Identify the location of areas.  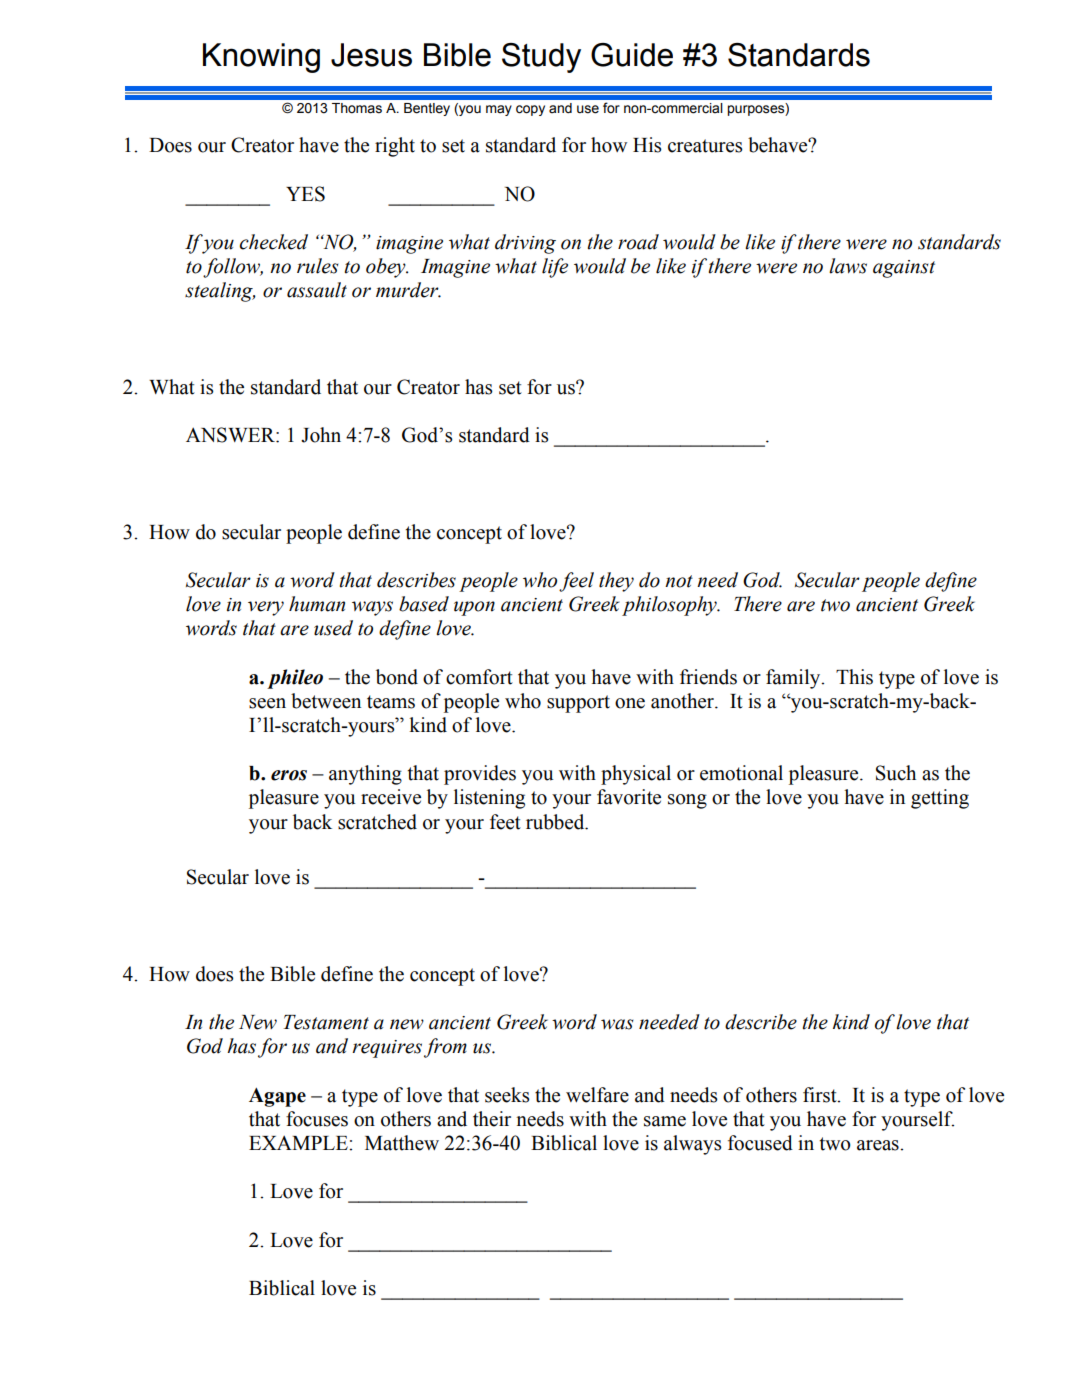
(879, 1145).
